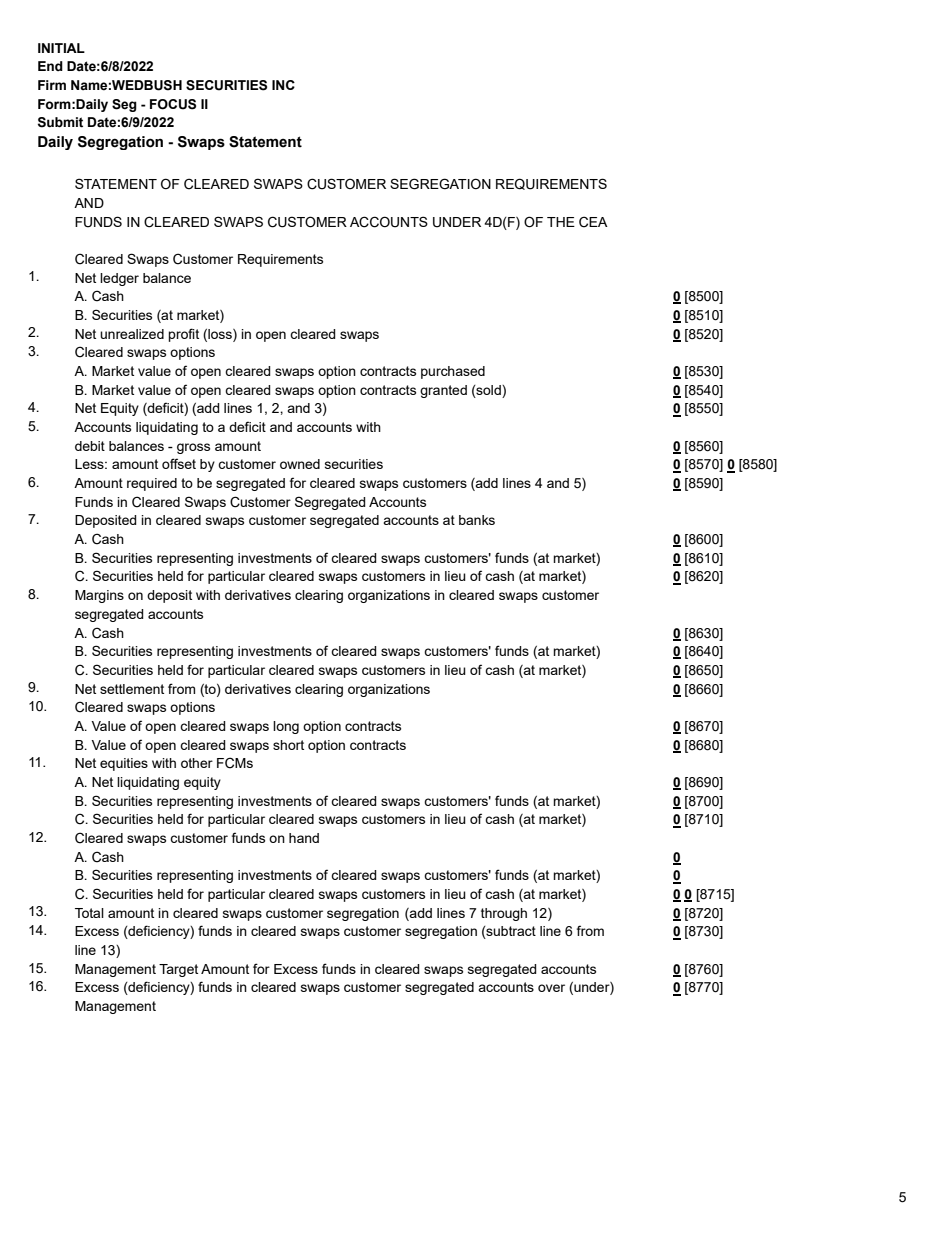 This screenshot has width=952, height=1233. I want to click on owned, so click(300, 464).
